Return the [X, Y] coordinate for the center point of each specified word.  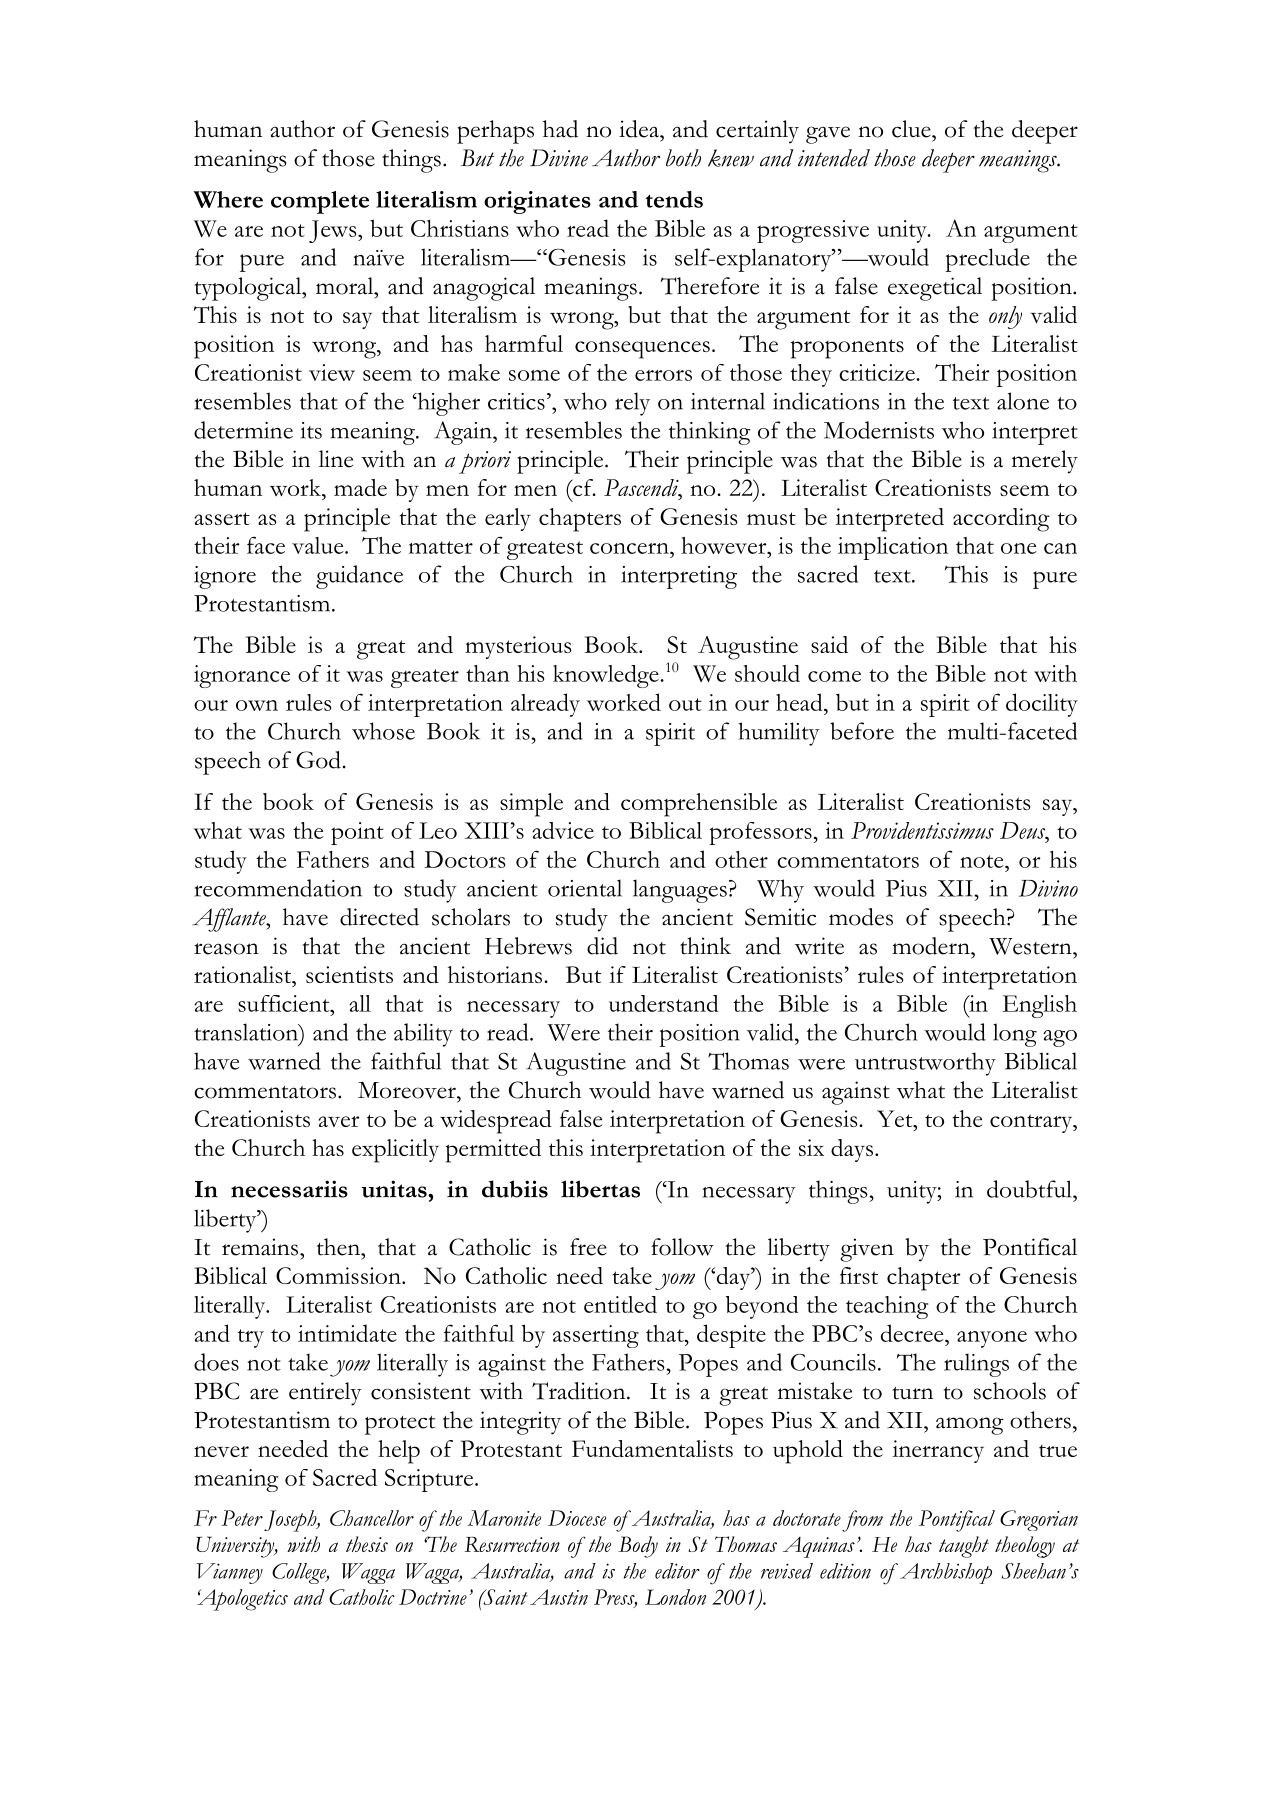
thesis [367, 1544]
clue [912, 129]
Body [638, 1547]
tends [674, 199]
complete [320, 202]
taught [964, 1547]
